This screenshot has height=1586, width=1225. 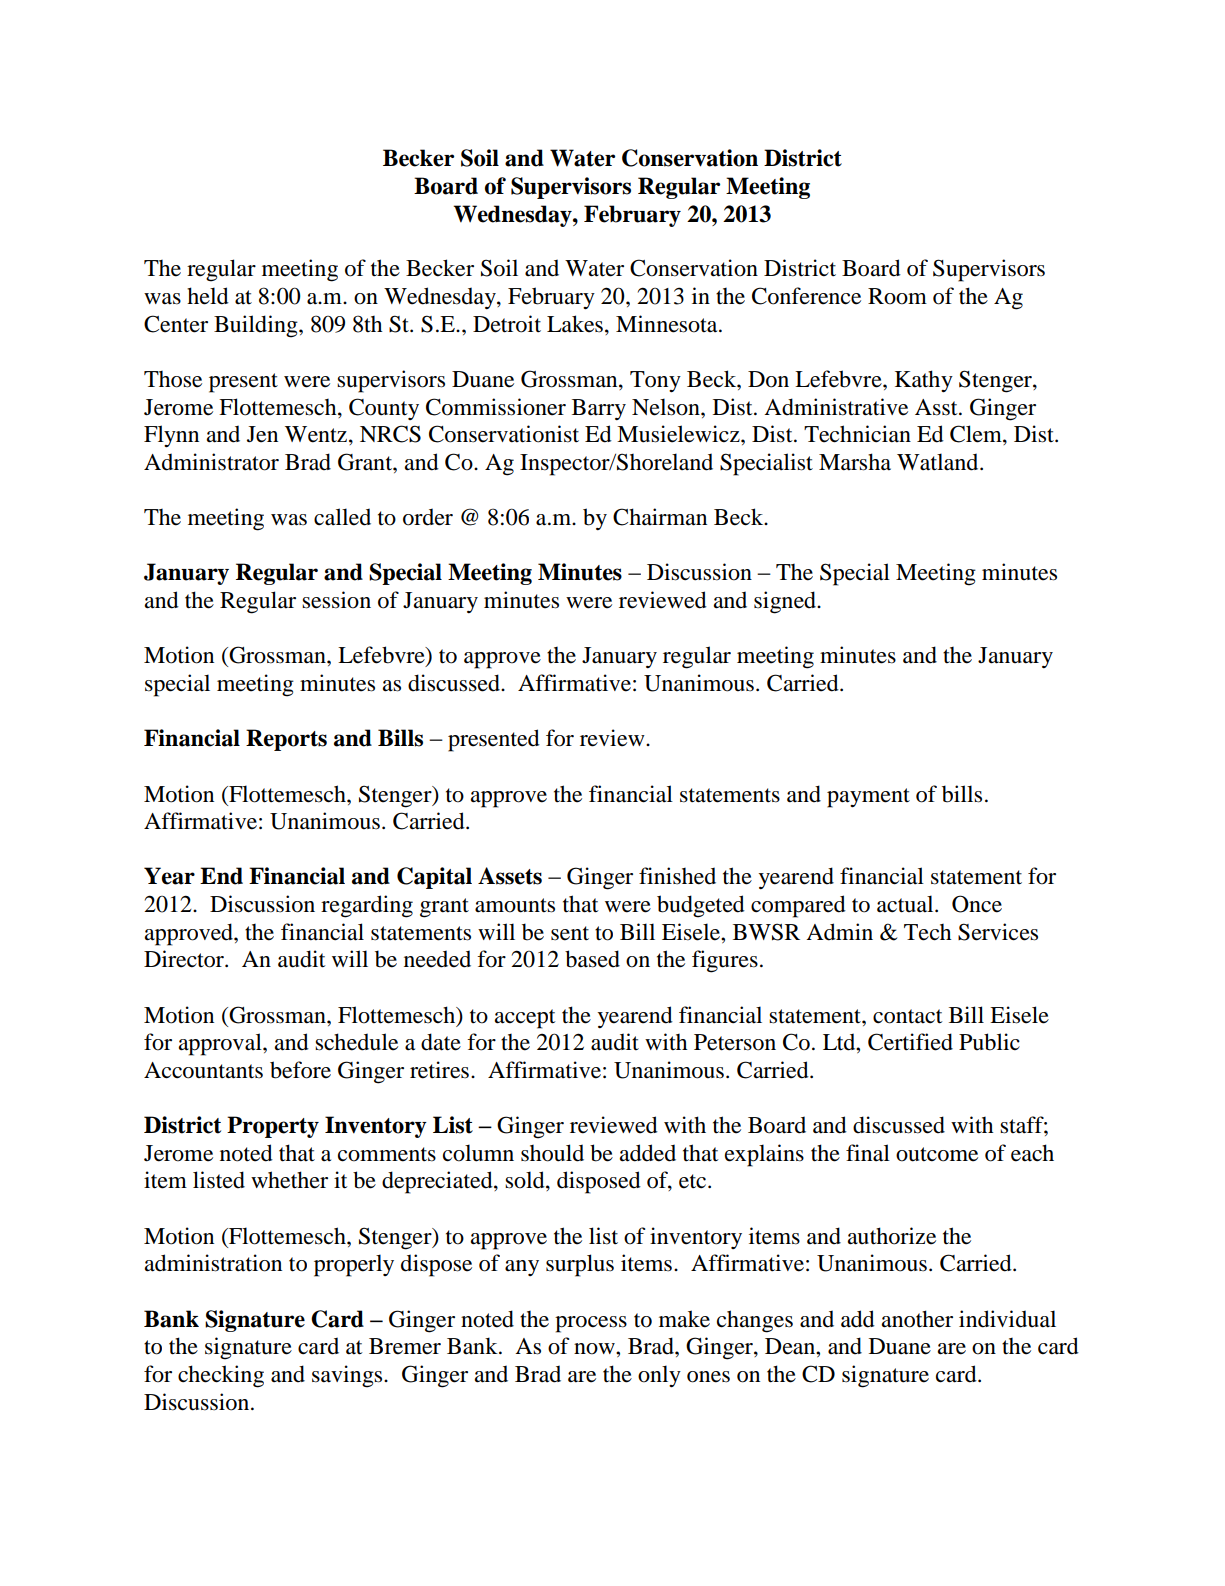 What do you see at coordinates (786, 602) in the screenshot?
I see `signed` at bounding box center [786, 602].
